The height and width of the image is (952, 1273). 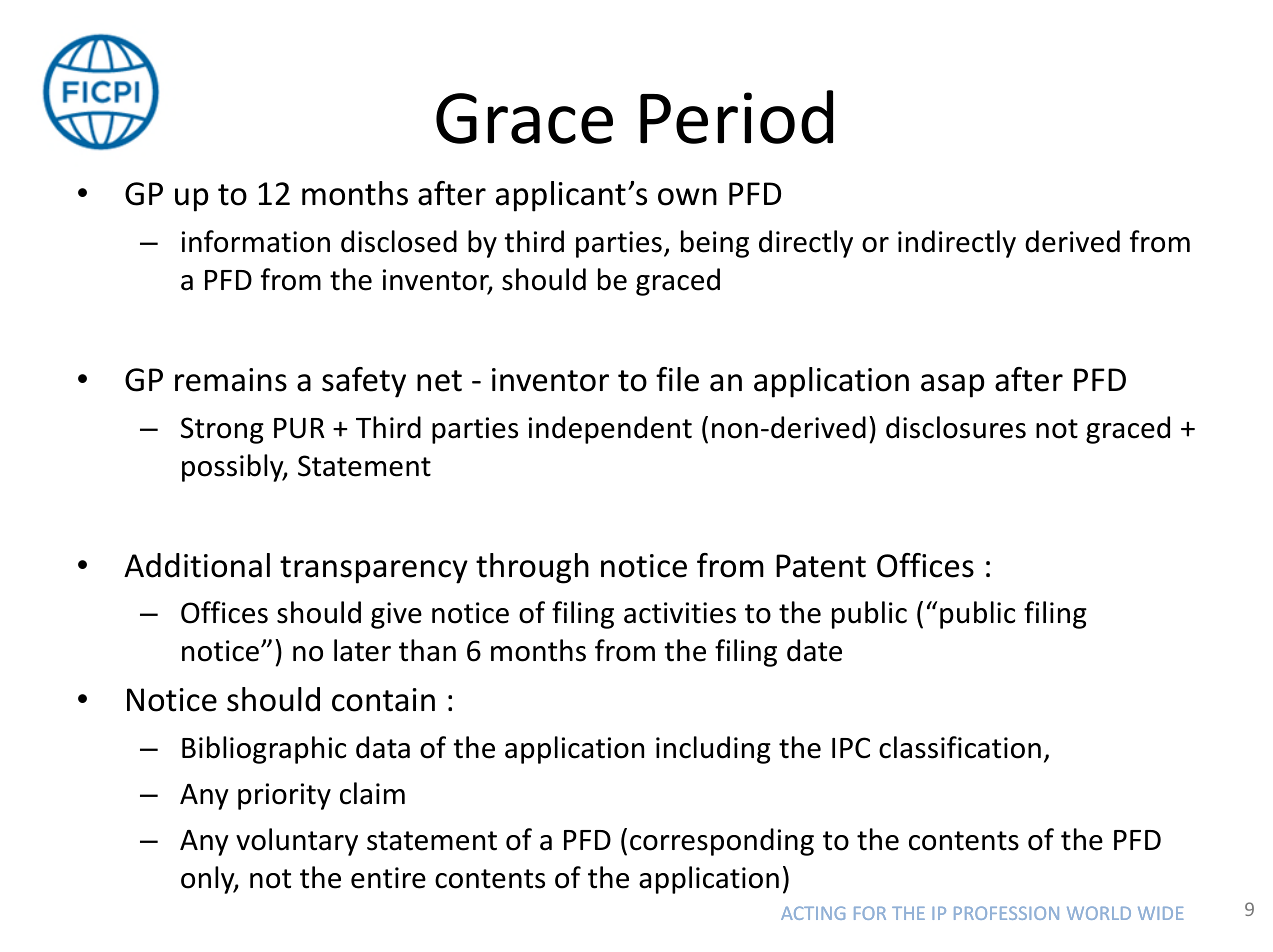 I want to click on entire, so click(x=388, y=878).
